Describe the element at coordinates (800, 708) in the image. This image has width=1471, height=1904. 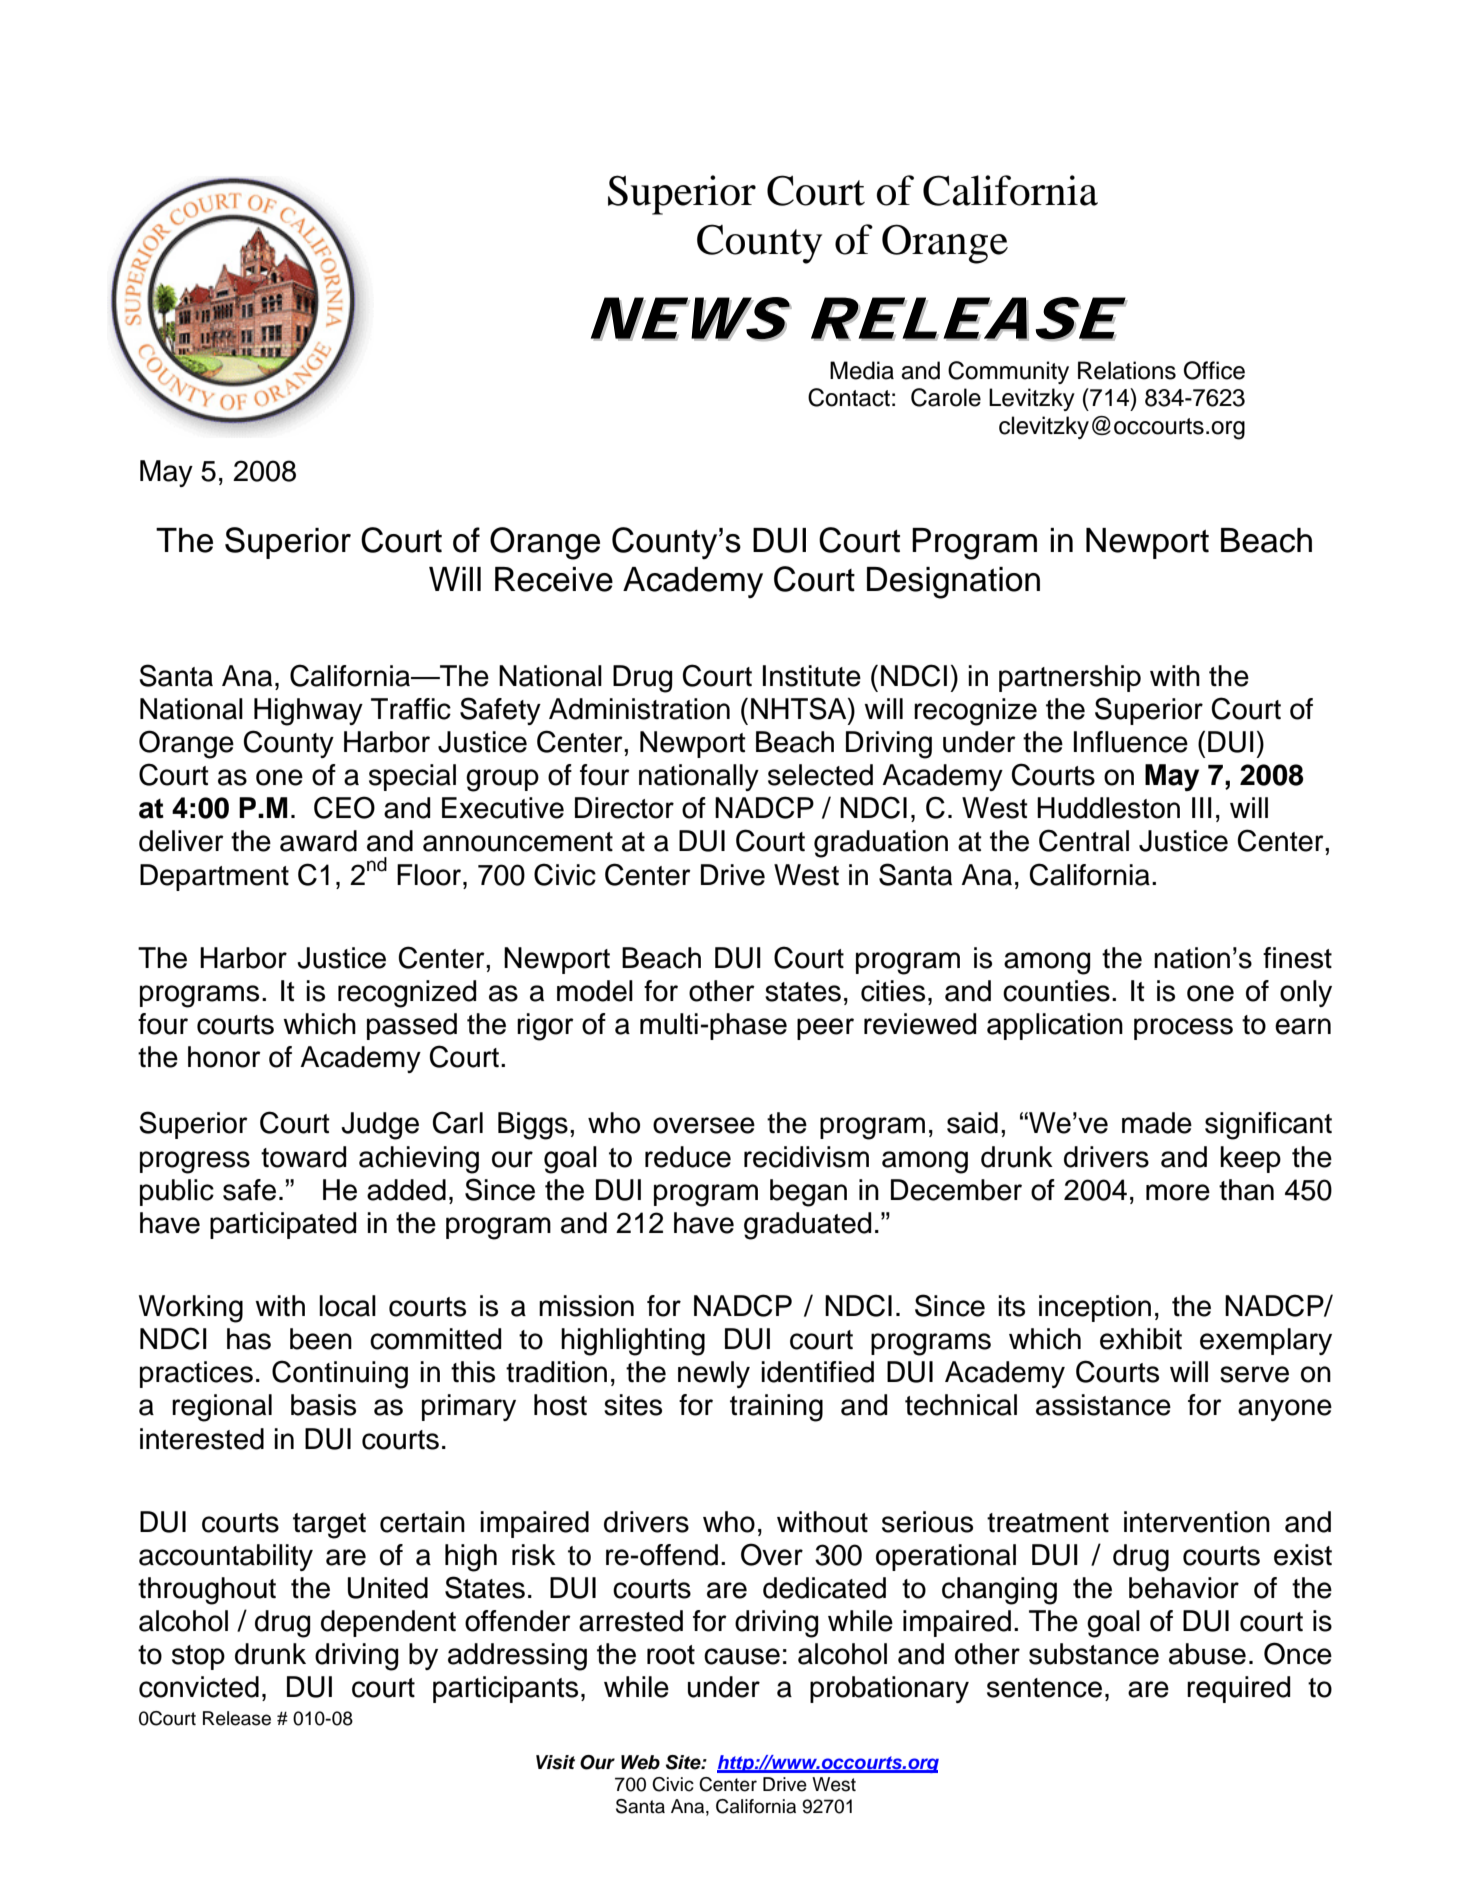
I see `NHTSA` at that location.
